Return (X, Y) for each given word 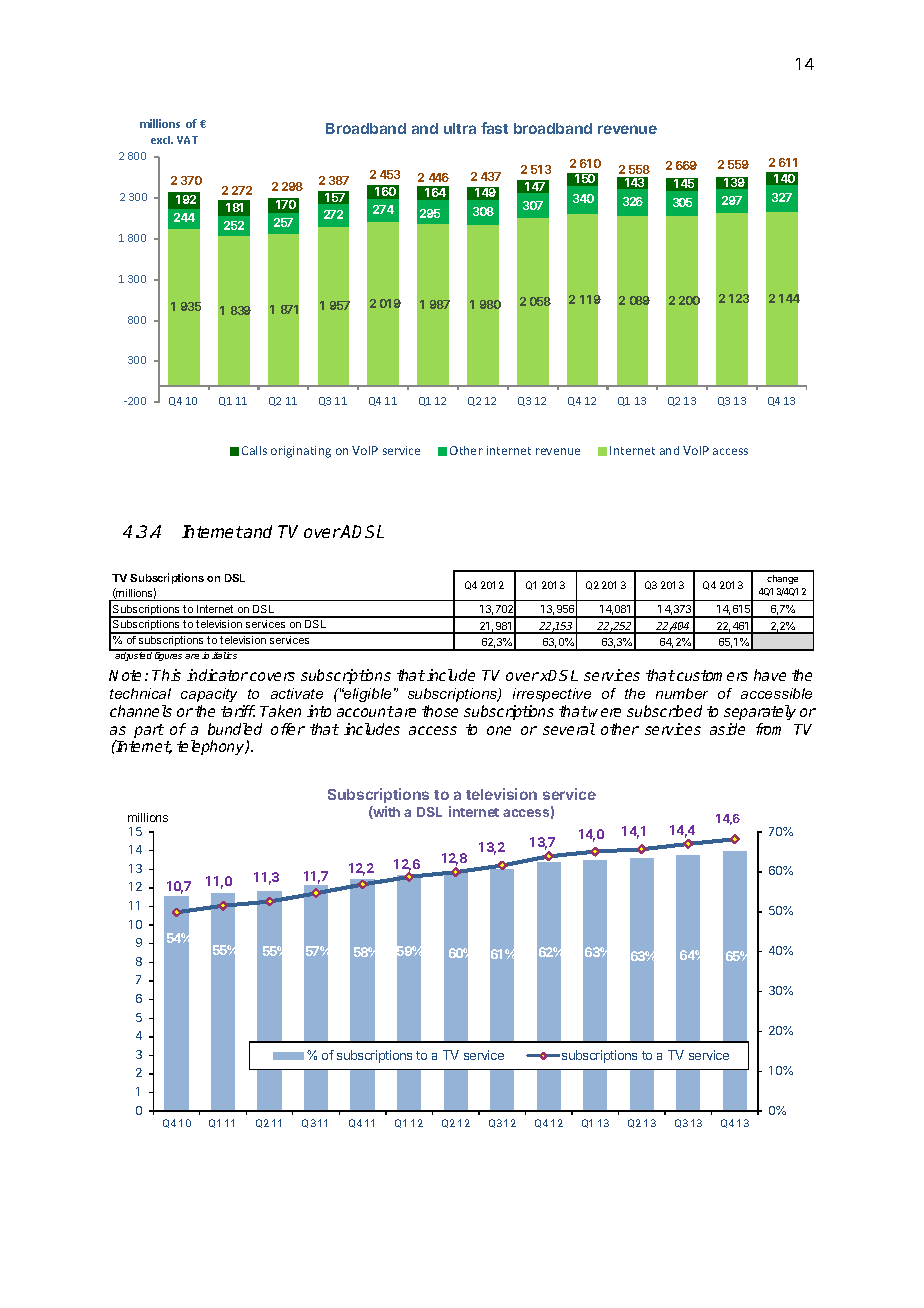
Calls (254, 450)
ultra (460, 128)
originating (301, 452)
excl (162, 140)
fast (494, 128)
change (782, 579)
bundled (235, 729)
